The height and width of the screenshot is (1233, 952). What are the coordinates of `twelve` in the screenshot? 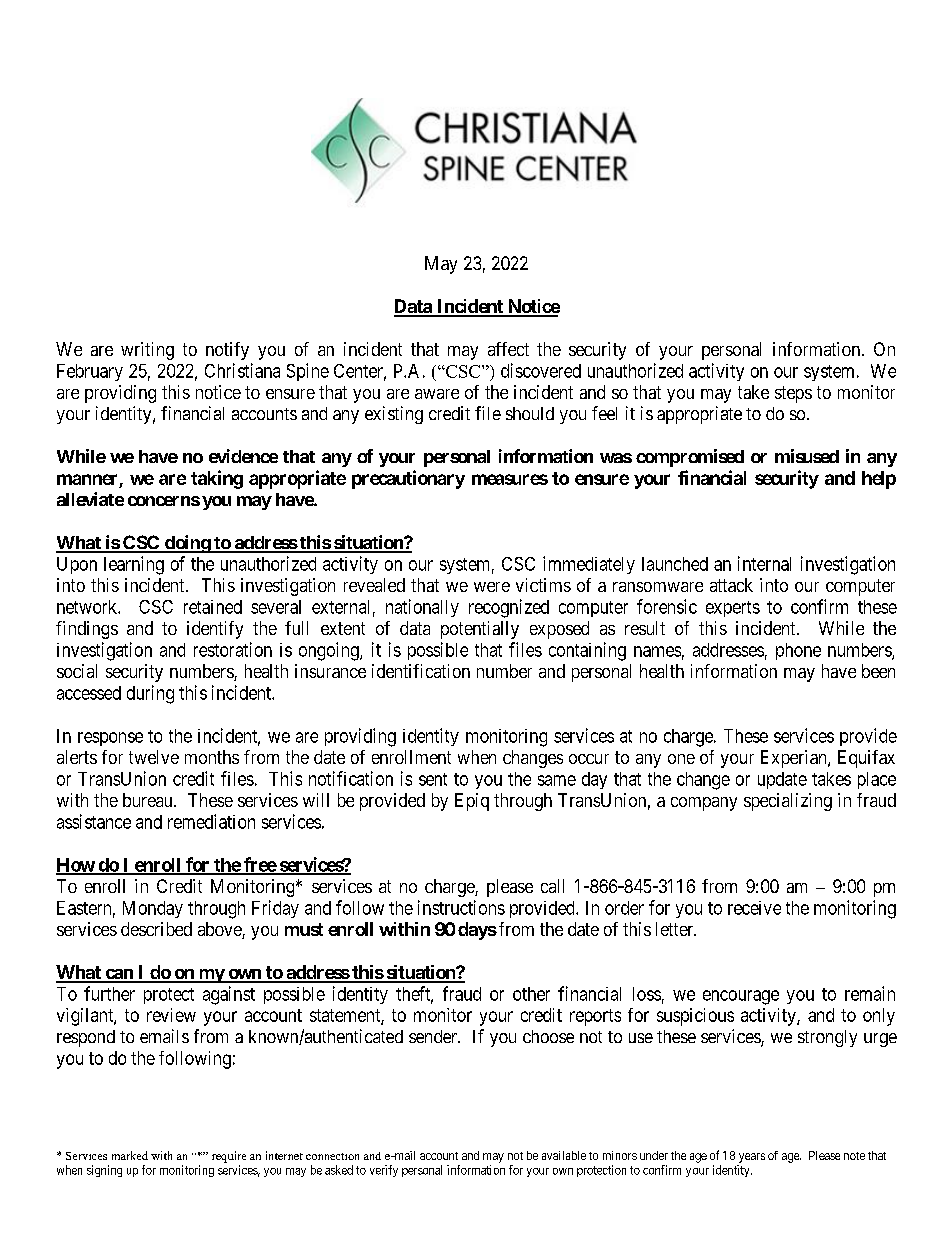 It's located at (154, 757).
